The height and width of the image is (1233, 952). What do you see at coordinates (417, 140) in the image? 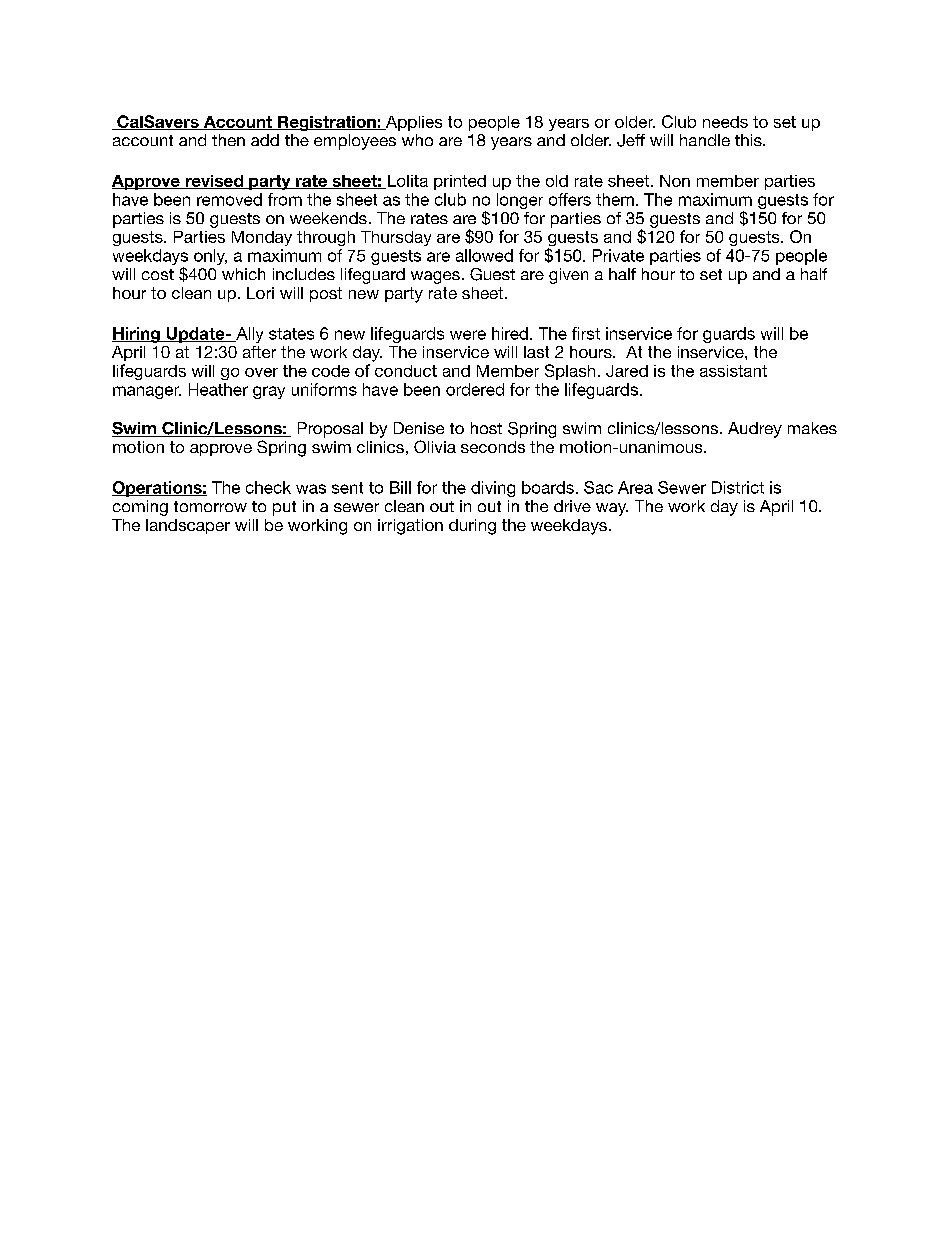
I see `who` at bounding box center [417, 140].
